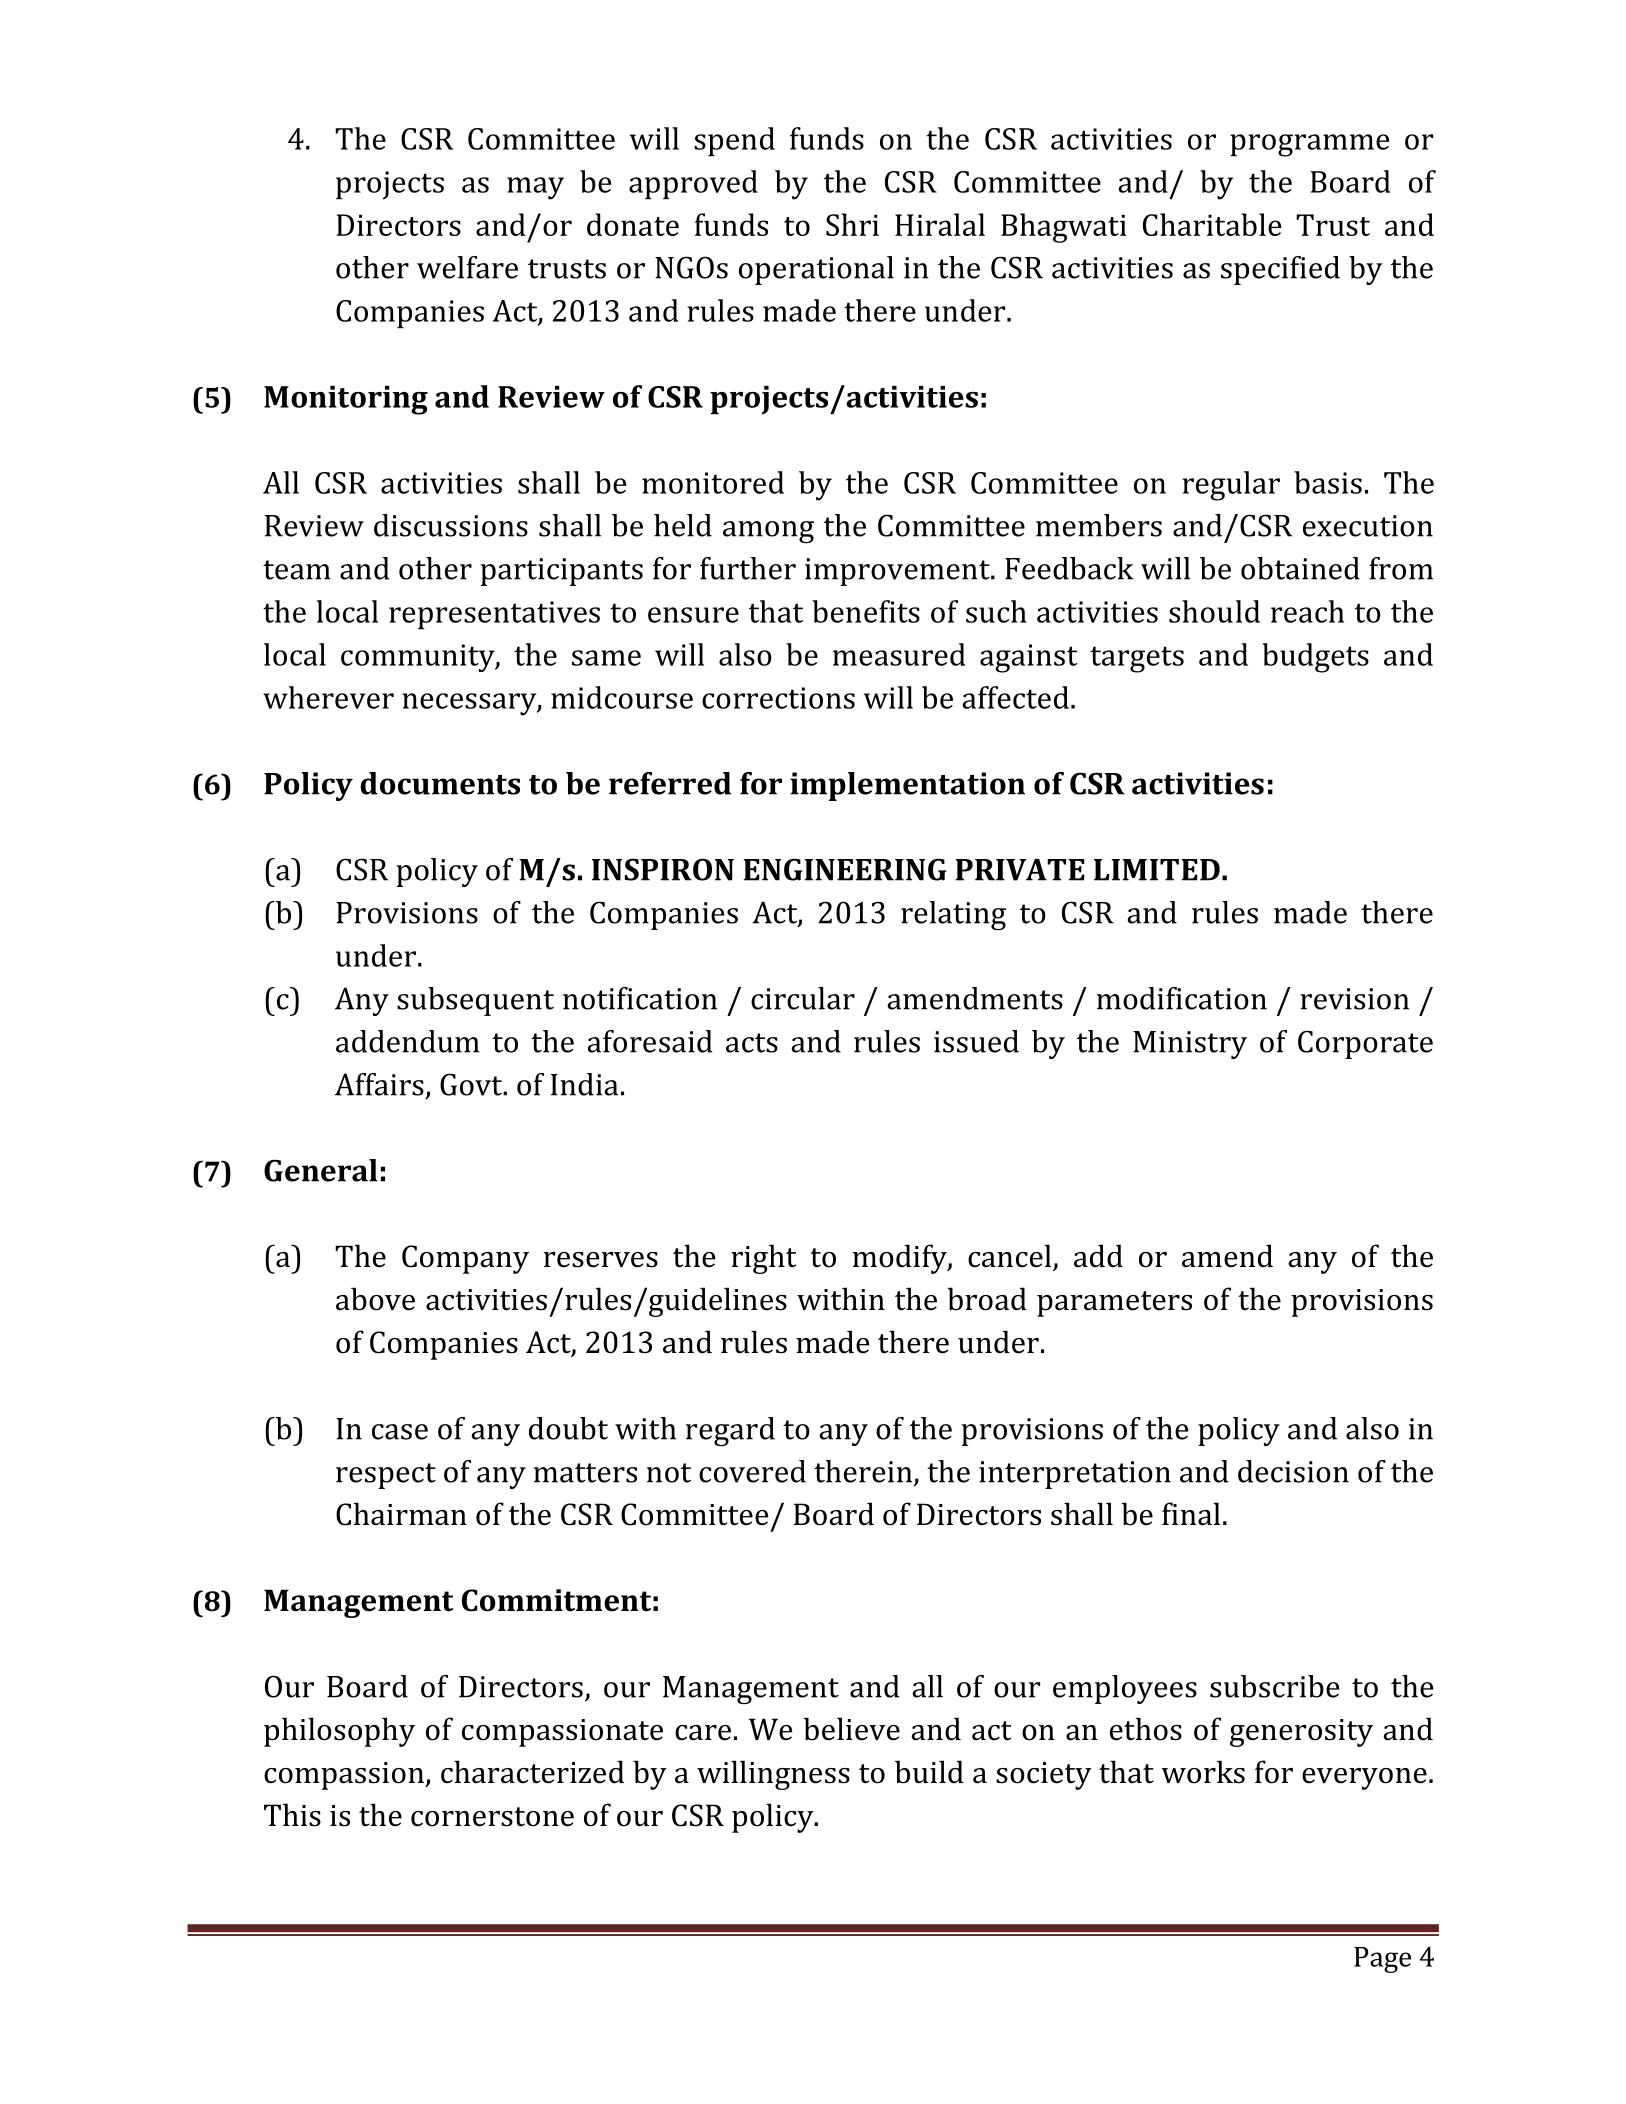 This page has width=1626, height=2104. What do you see at coordinates (1114, 1304) in the page?
I see `parameters` at bounding box center [1114, 1304].
